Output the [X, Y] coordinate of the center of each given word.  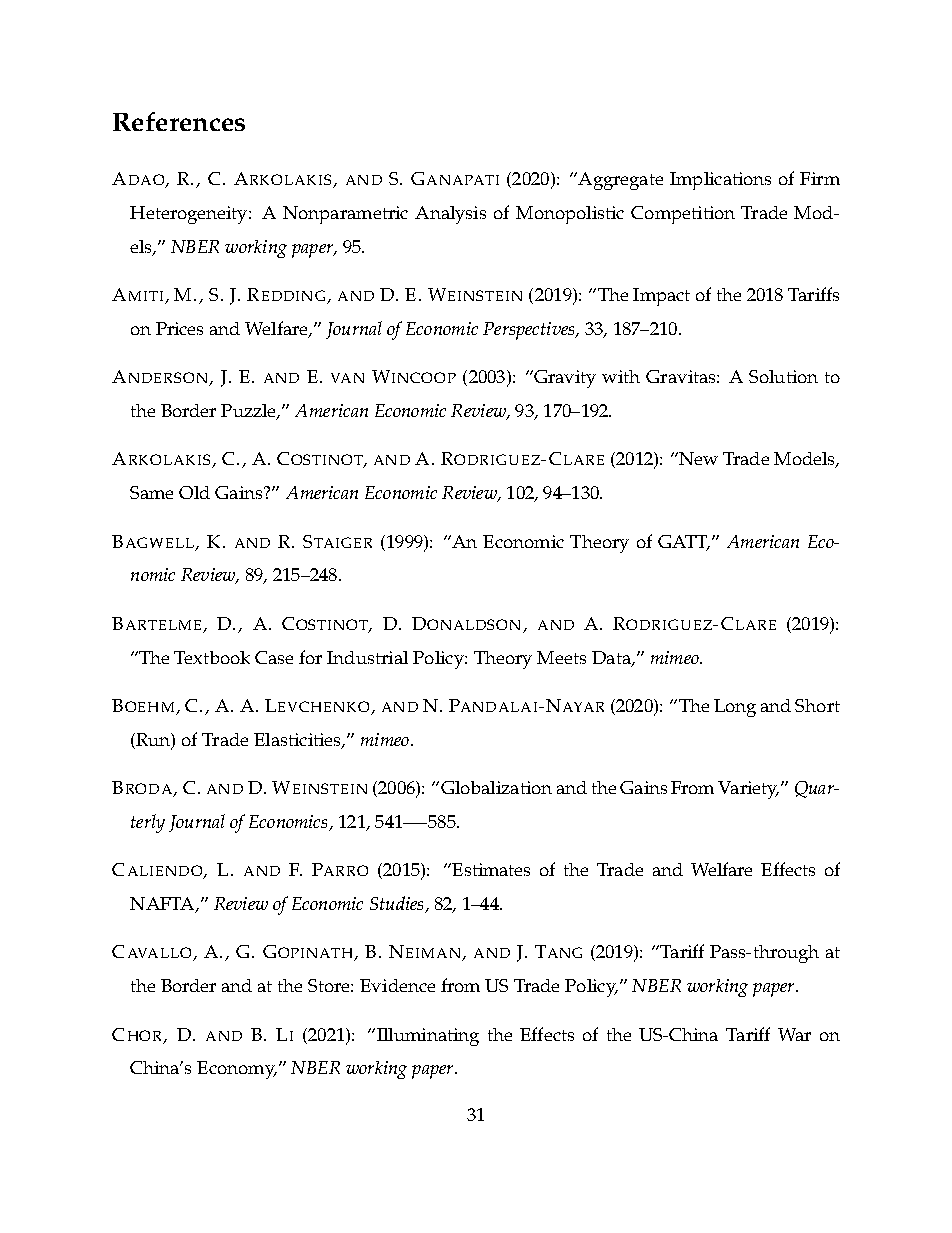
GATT [684, 542]
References [179, 121]
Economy [237, 1070]
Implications [720, 181]
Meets [561, 657]
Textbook [212, 657]
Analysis [450, 215]
